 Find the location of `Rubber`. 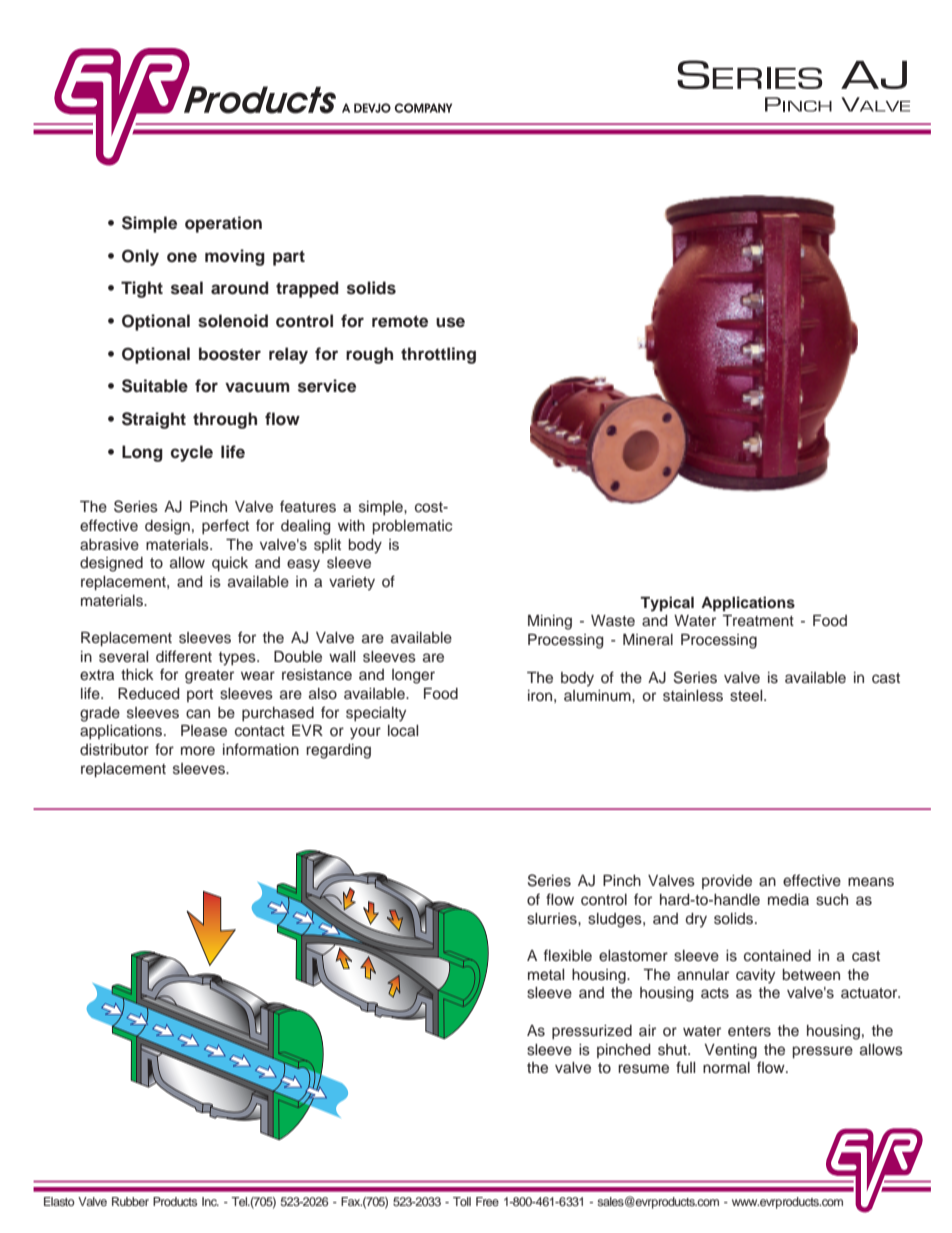

Rubber is located at coordinates (130, 1201).
